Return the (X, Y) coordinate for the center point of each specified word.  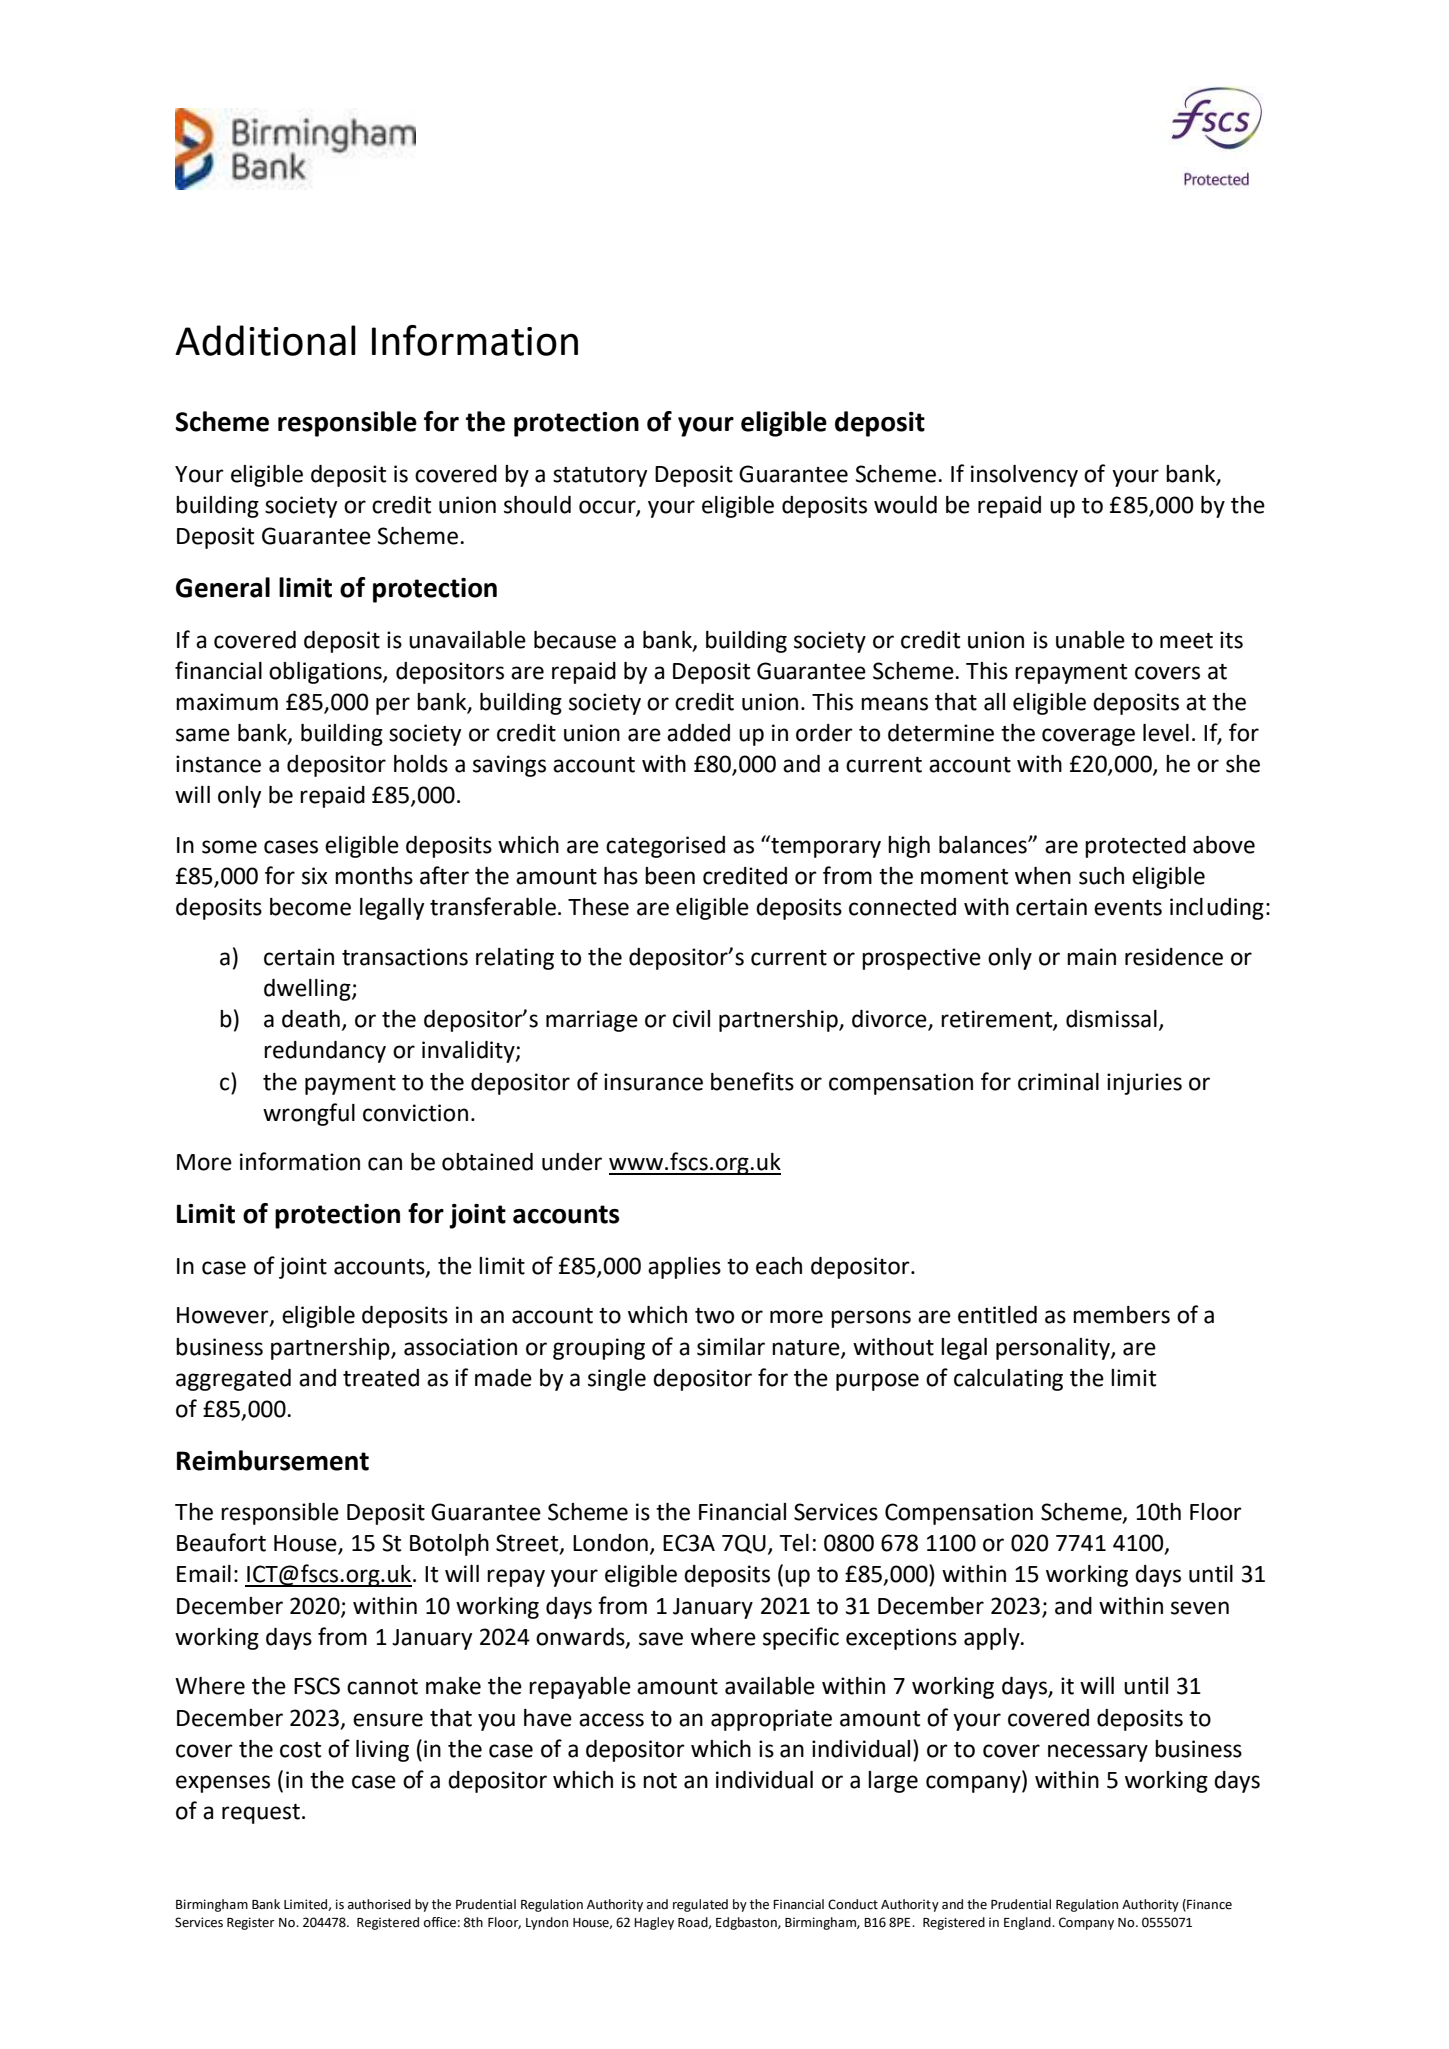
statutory (600, 477)
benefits (752, 1081)
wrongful (309, 1114)
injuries (1144, 1084)
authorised (379, 1904)
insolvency (1024, 476)
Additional (265, 340)
